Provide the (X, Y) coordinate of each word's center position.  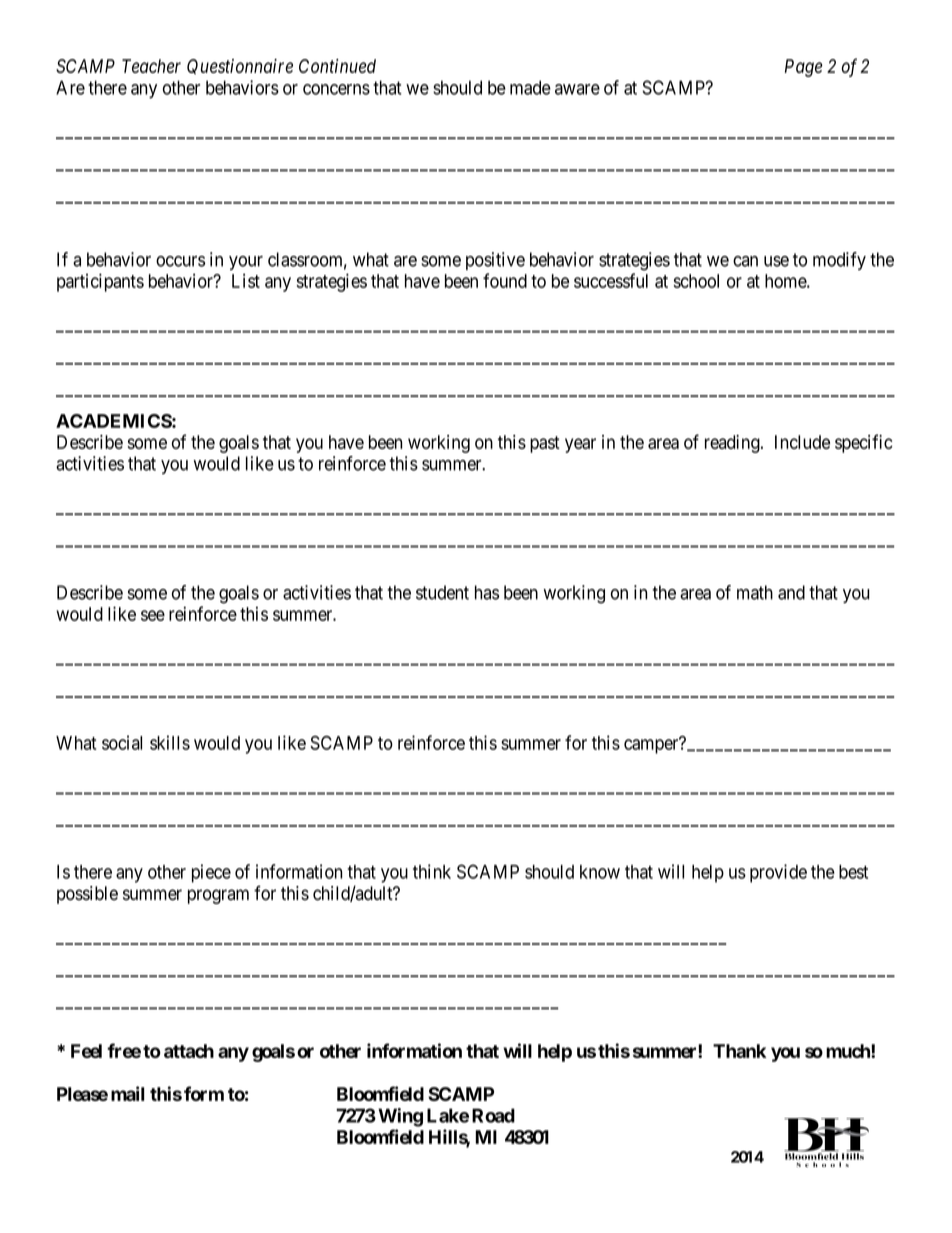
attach (189, 1051)
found (505, 280)
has (487, 592)
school (696, 281)
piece (211, 873)
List (246, 281)
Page (804, 68)
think (432, 871)
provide (778, 873)
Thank (739, 1051)
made (530, 87)
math (755, 592)
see (153, 615)
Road (493, 1115)
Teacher (151, 66)
